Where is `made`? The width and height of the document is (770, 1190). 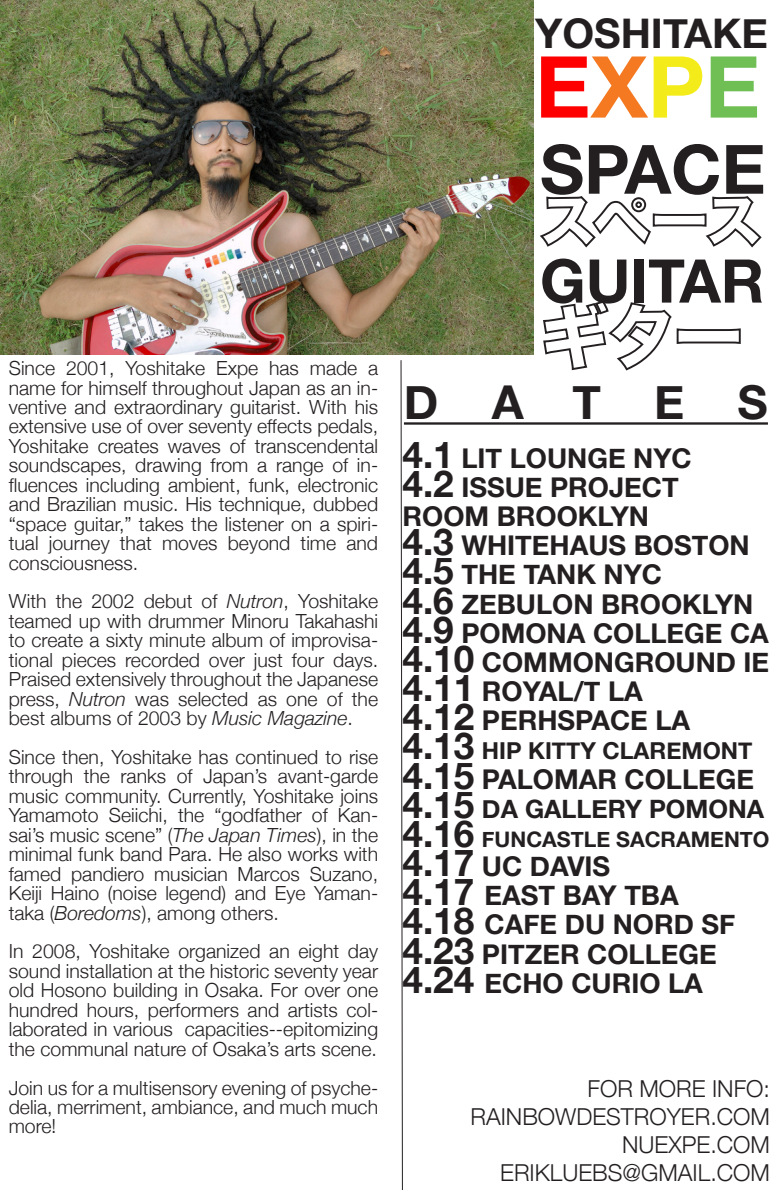
made is located at coordinates (333, 368).
